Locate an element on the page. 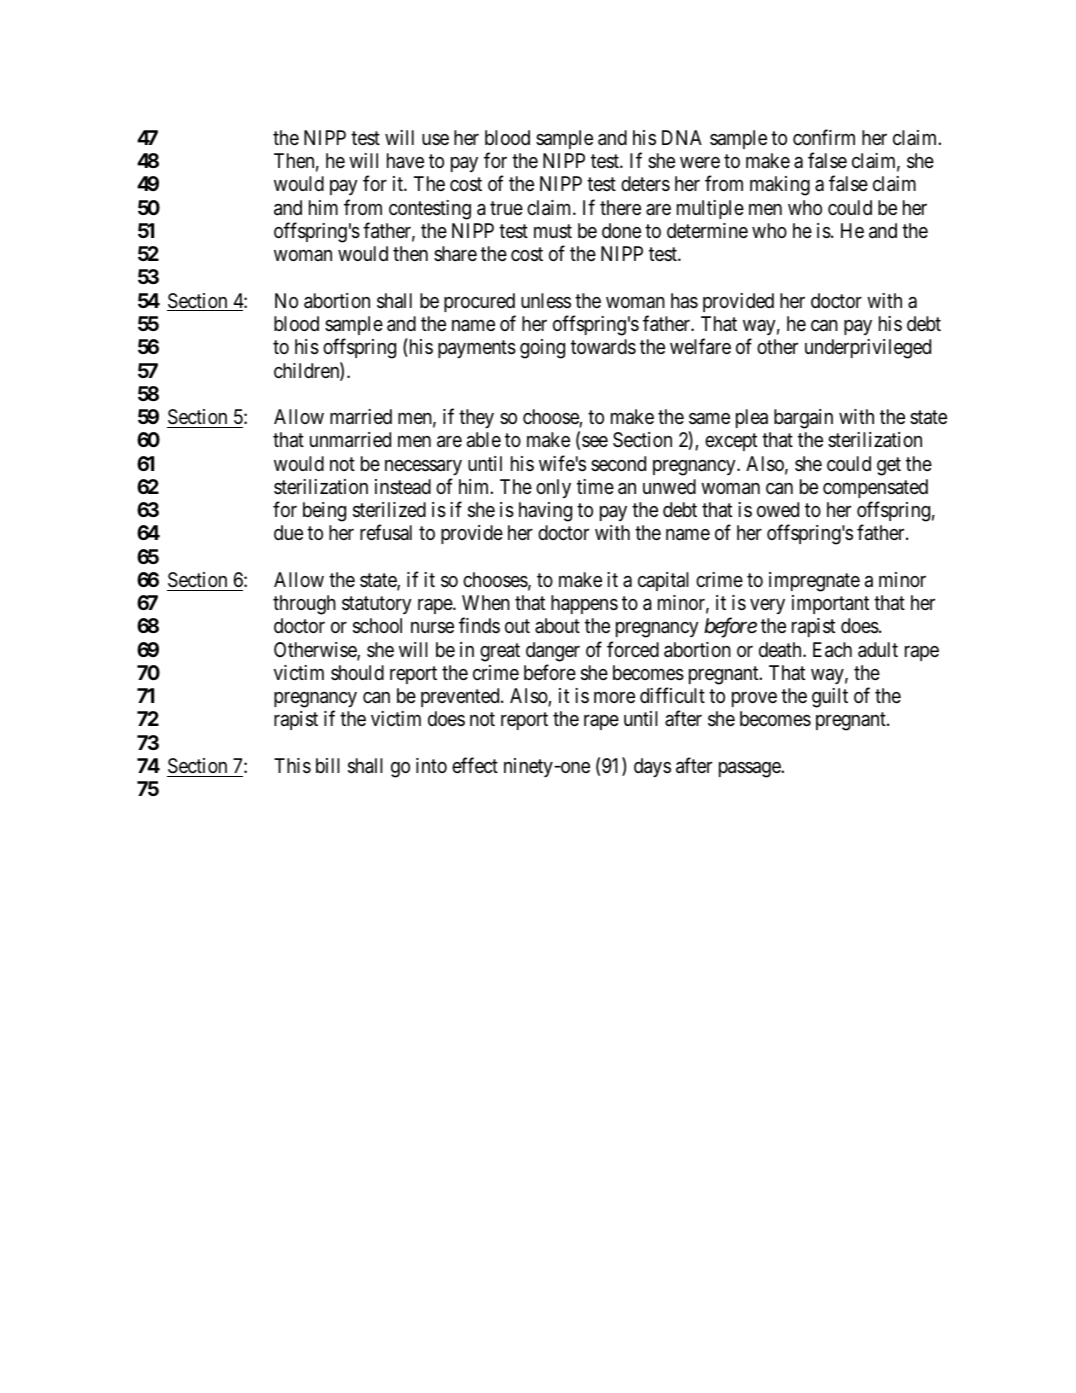 This document has height=1393, width=1076. bill is located at coordinates (328, 765).
